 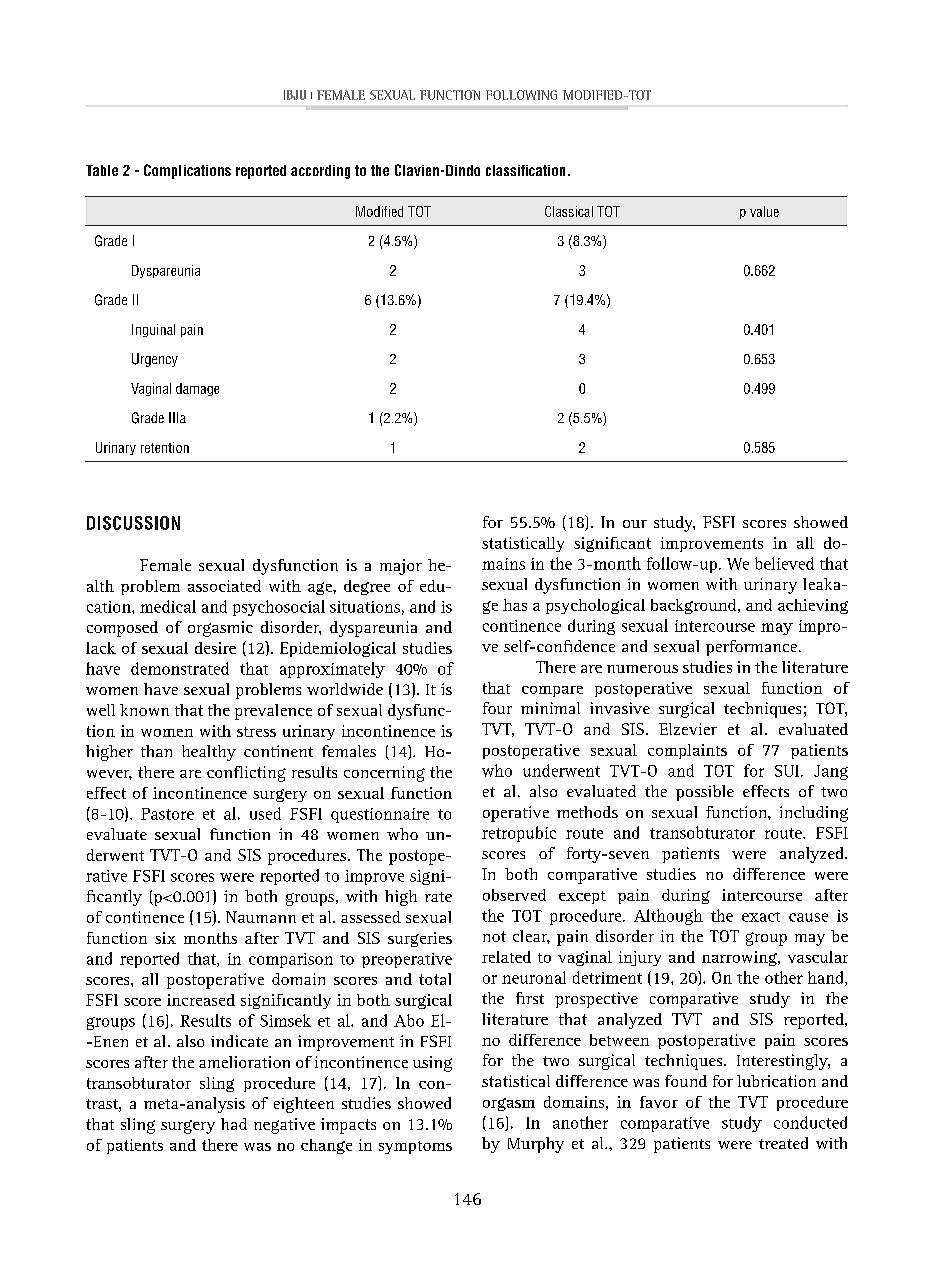 What do you see at coordinates (215, 648) in the document?
I see `desire` at bounding box center [215, 648].
